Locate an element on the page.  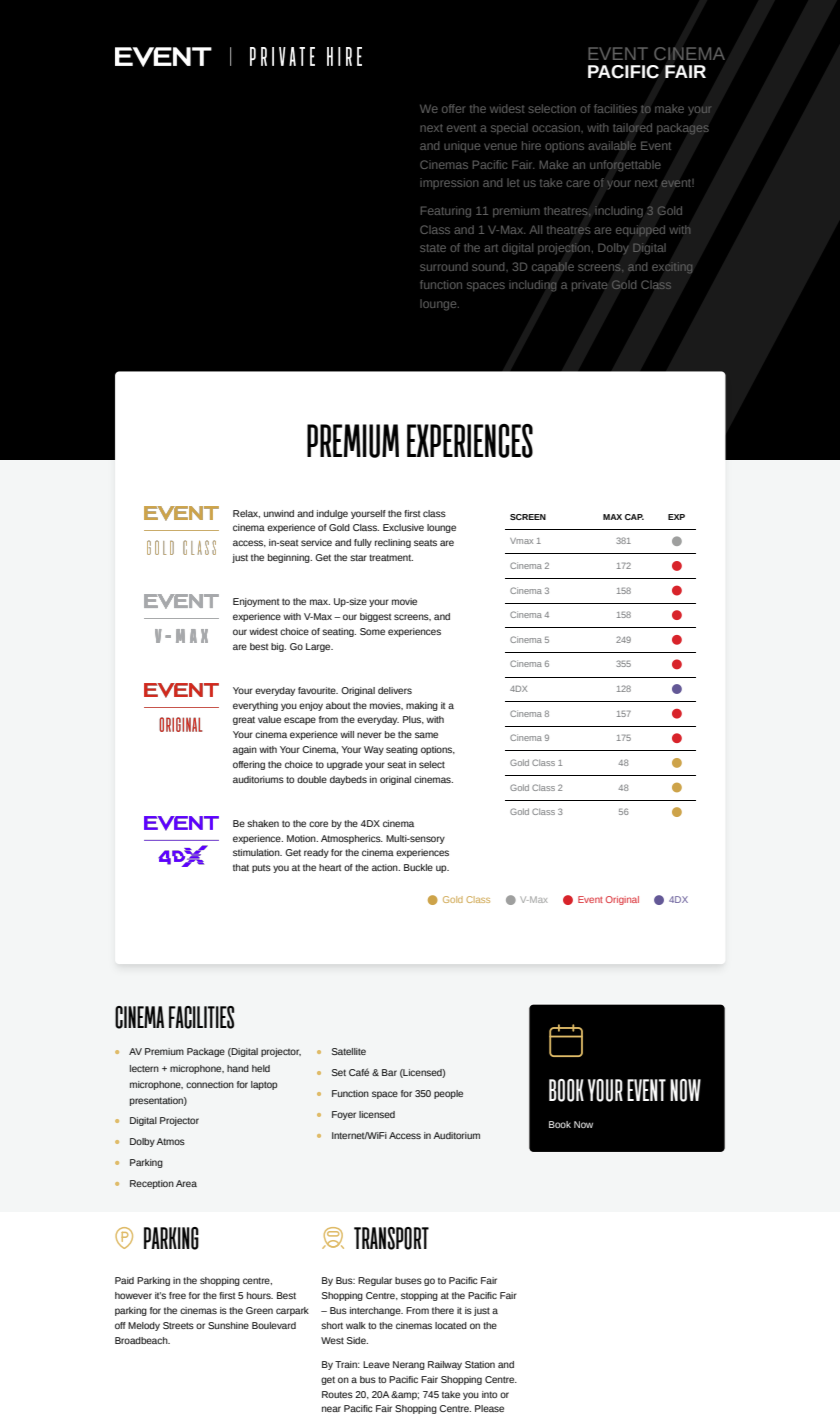
making is located at coordinates (422, 706).
